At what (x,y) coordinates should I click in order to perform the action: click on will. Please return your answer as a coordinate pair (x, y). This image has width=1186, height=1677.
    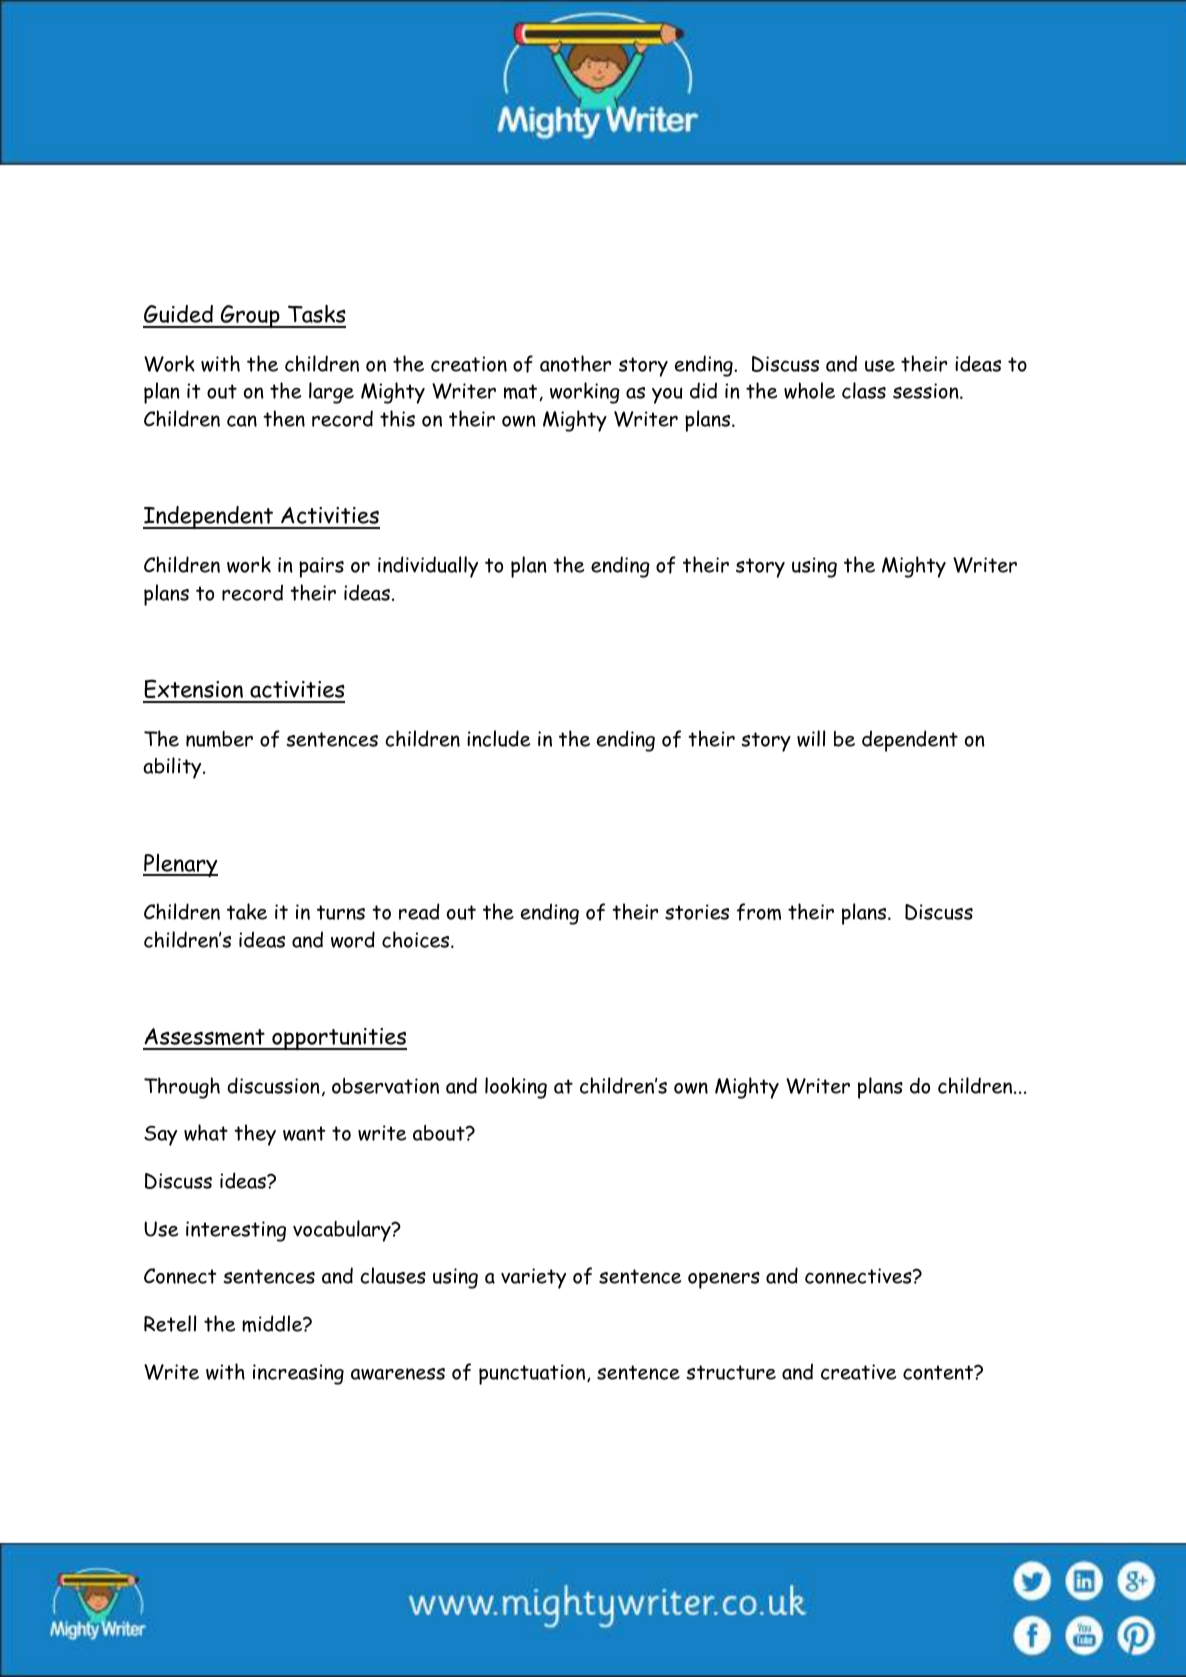
    Looking at the image, I should click on (811, 738).
